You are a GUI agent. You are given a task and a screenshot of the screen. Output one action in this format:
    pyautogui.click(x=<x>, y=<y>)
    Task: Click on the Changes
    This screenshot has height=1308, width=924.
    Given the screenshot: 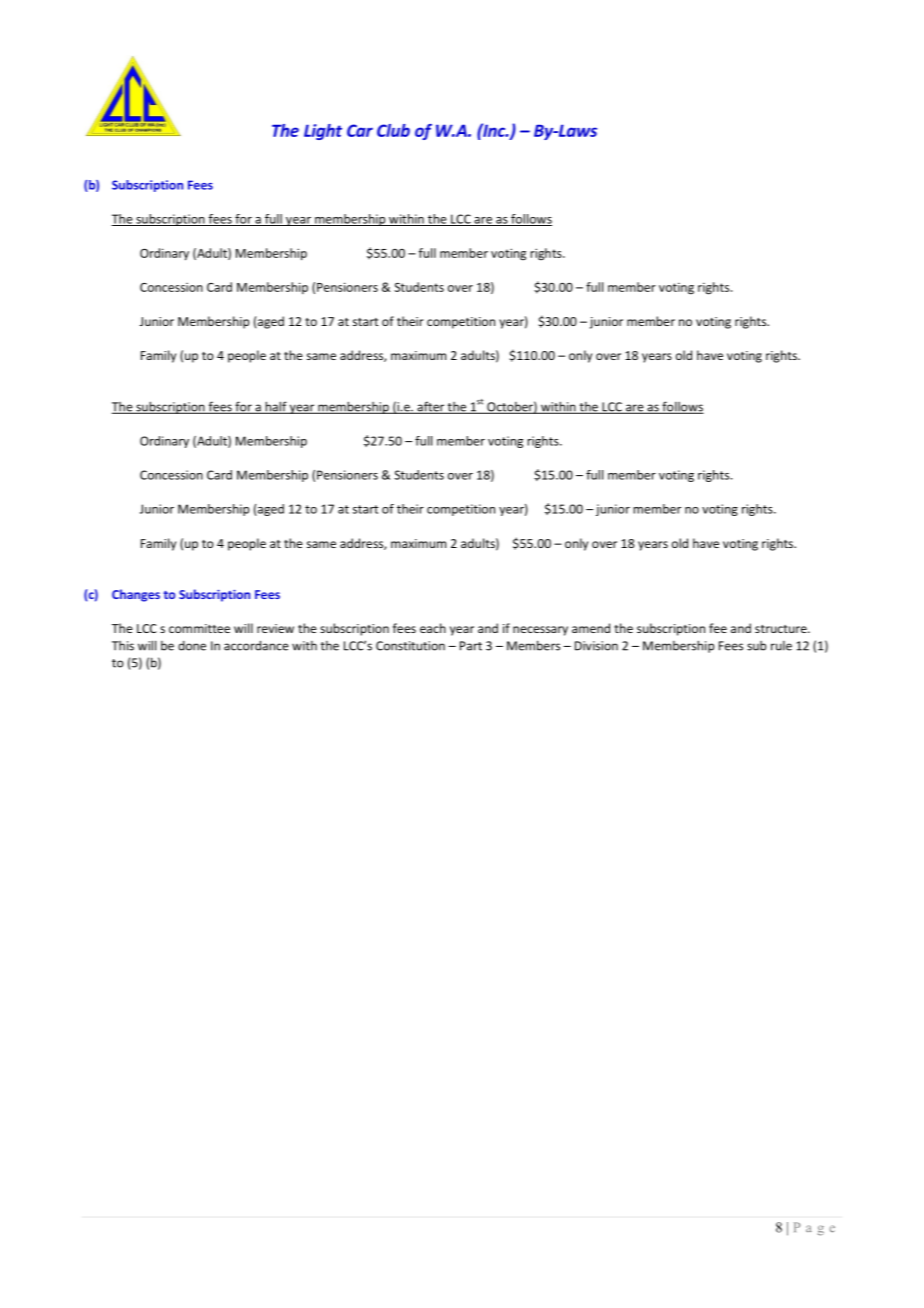 What is the action you would take?
    pyautogui.click(x=136, y=595)
